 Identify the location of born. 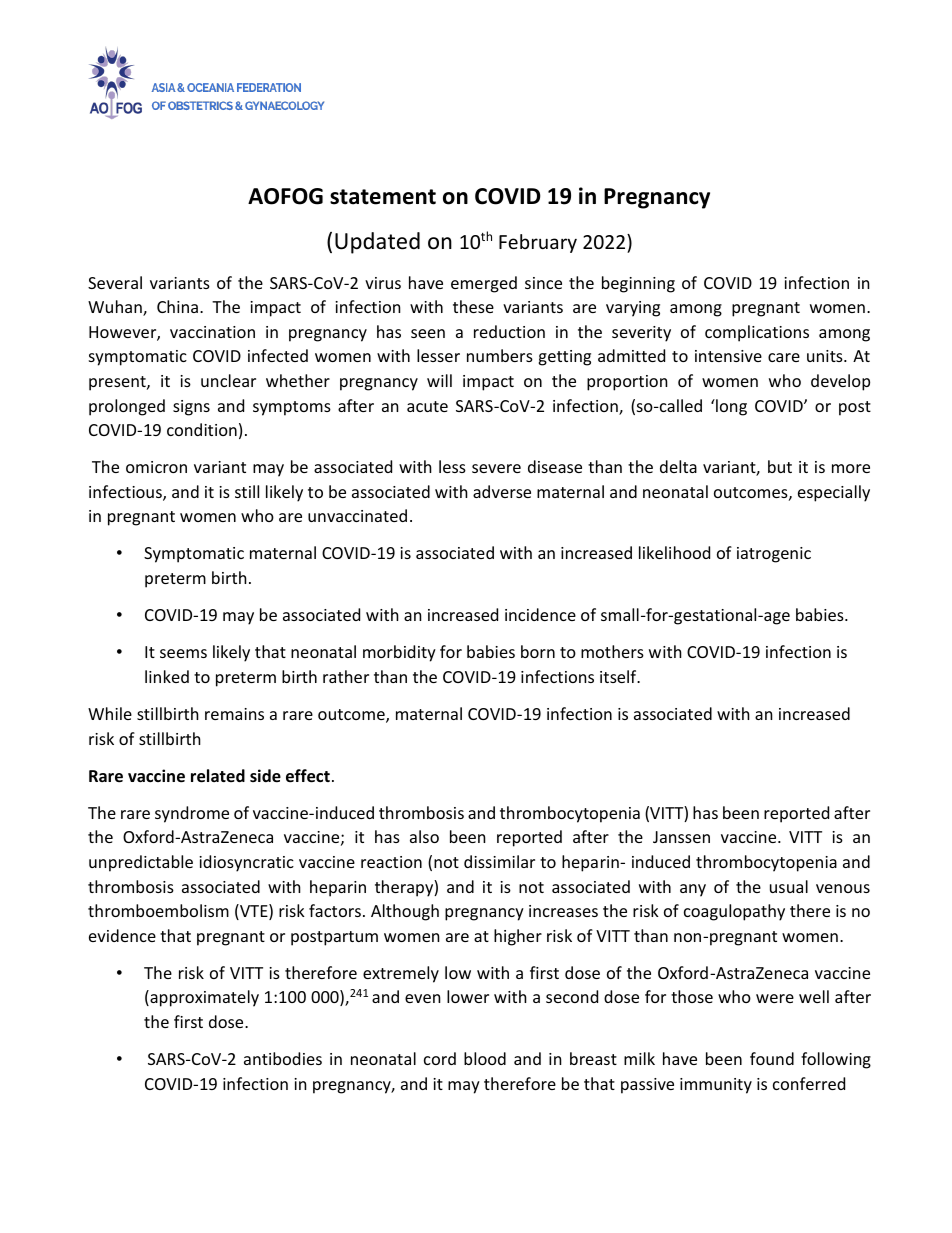
(538, 651).
